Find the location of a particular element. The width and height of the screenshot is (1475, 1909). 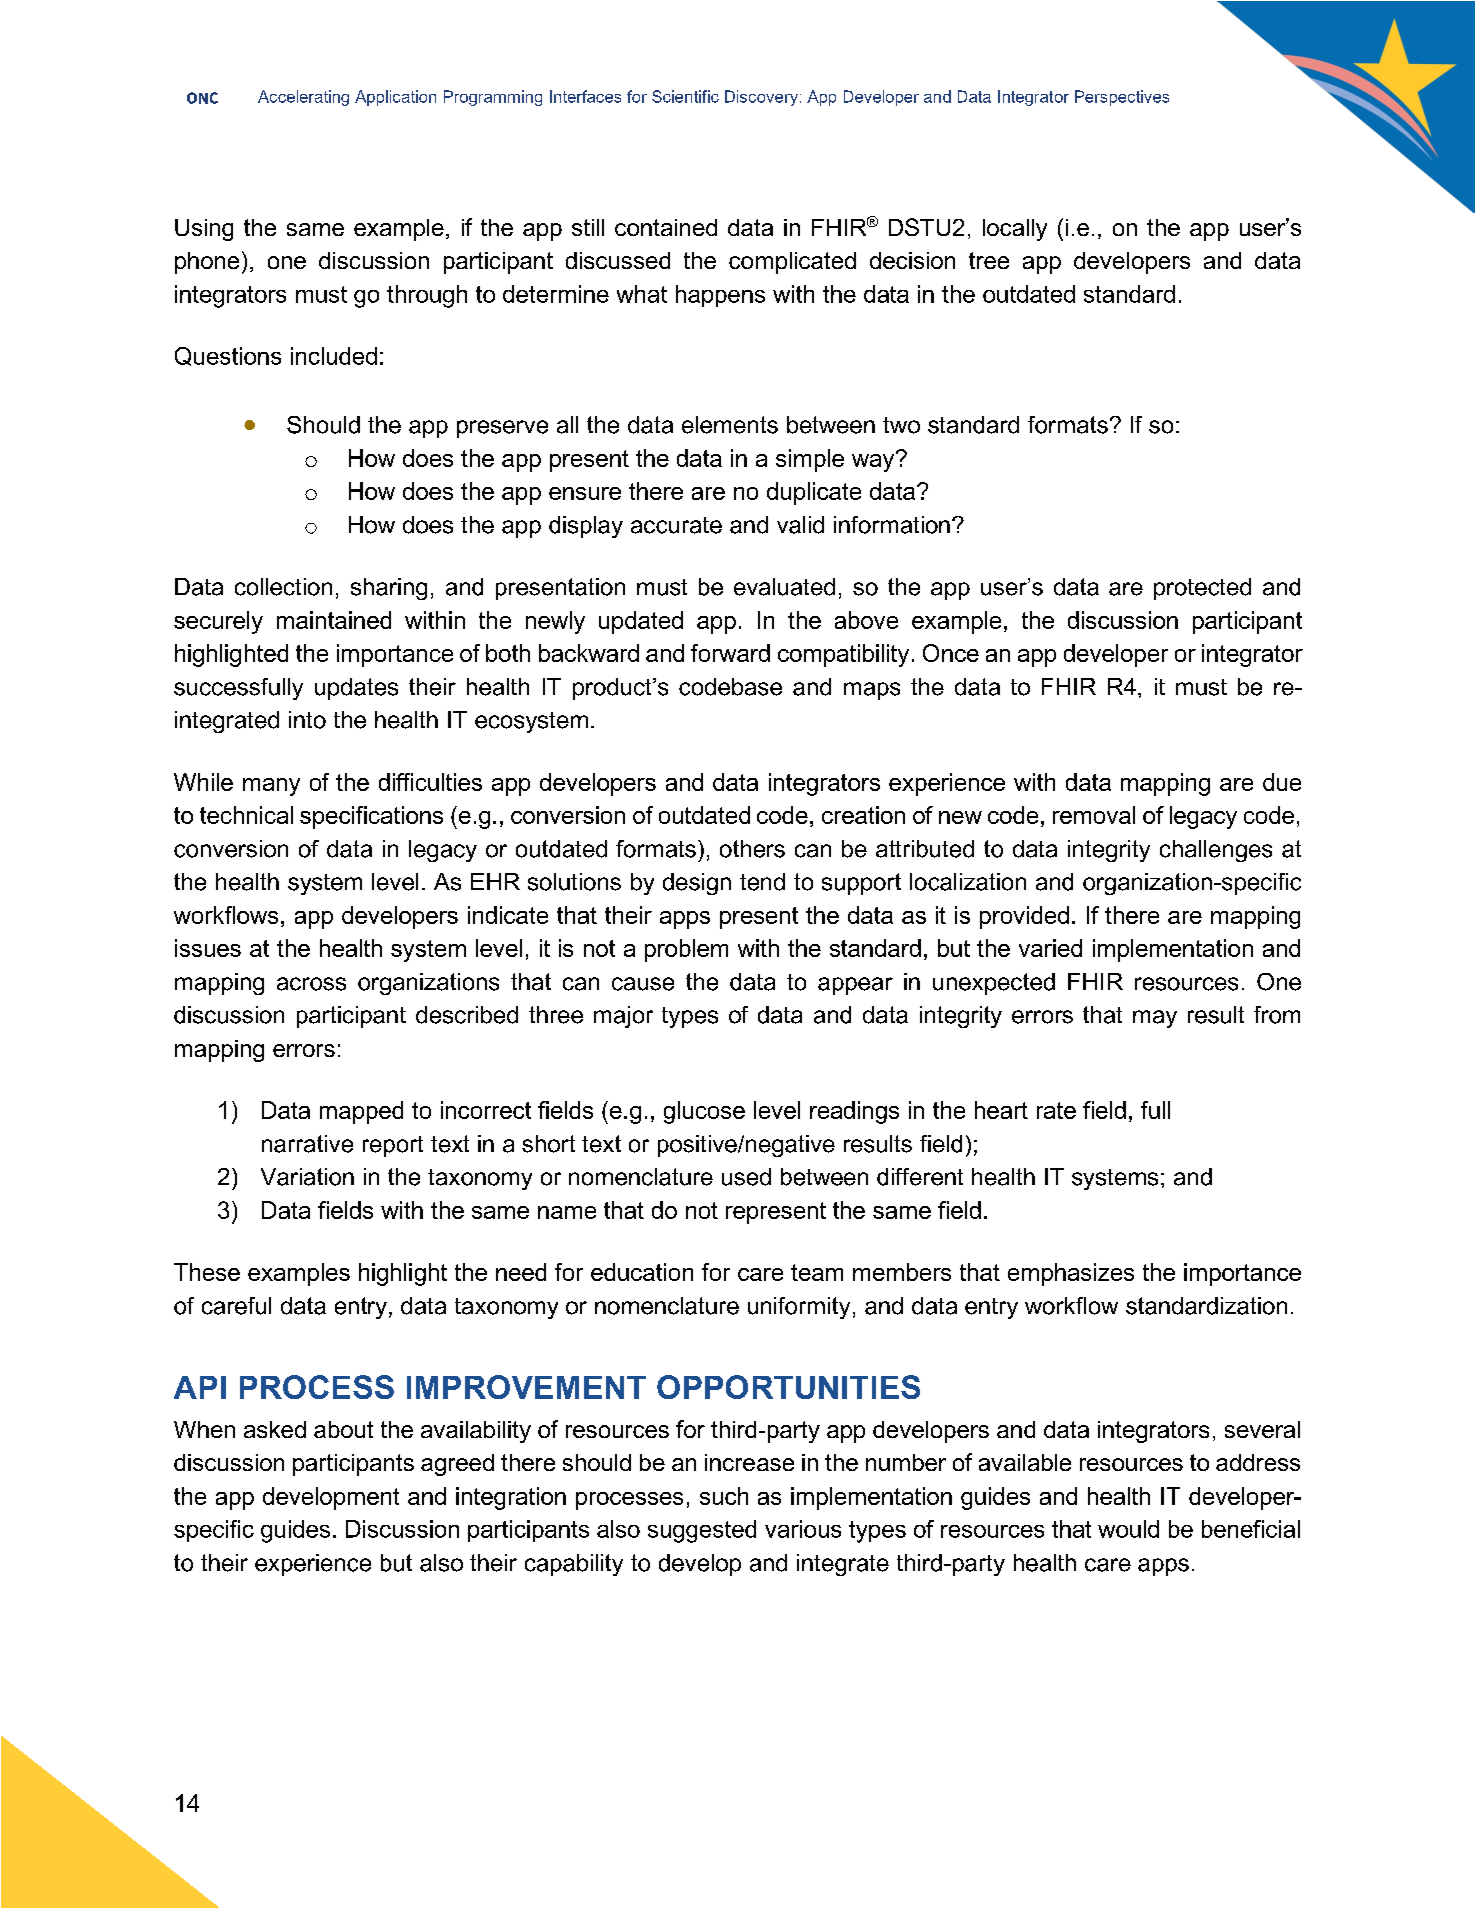

technical is located at coordinates (246, 815).
